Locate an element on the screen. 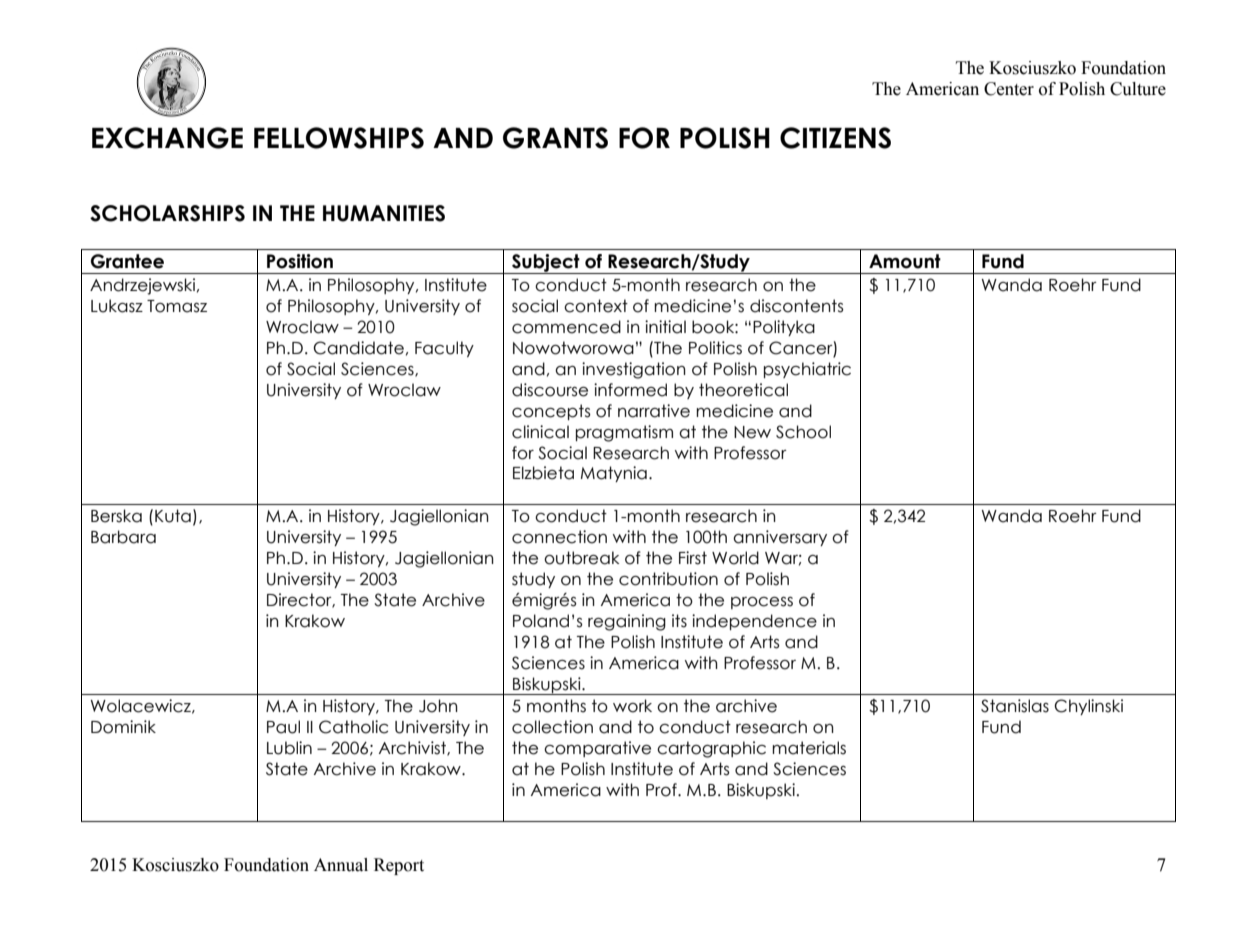  Kuta is located at coordinates (173, 516).
